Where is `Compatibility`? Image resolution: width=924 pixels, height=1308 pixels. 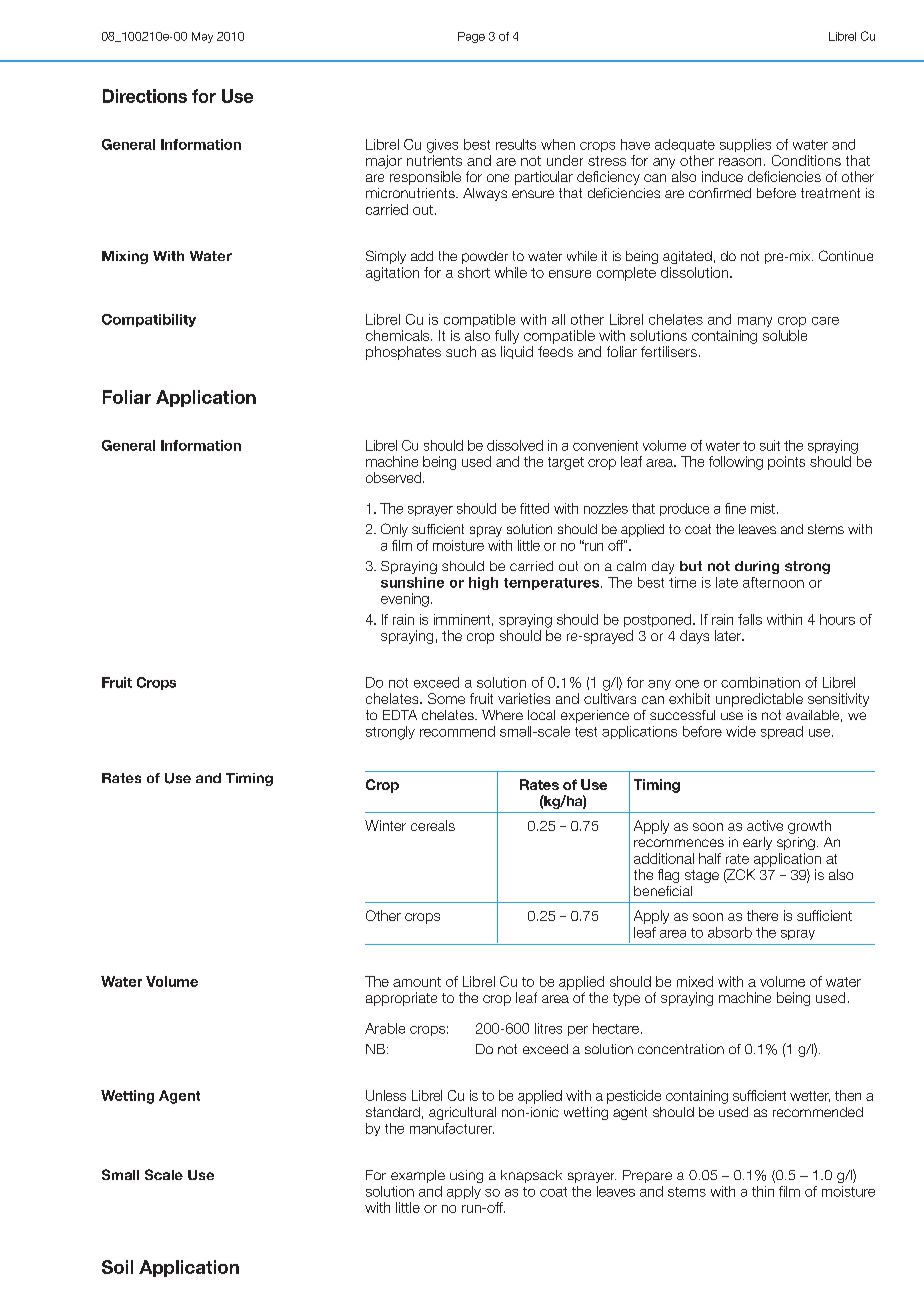 Compatibility is located at coordinates (149, 320).
